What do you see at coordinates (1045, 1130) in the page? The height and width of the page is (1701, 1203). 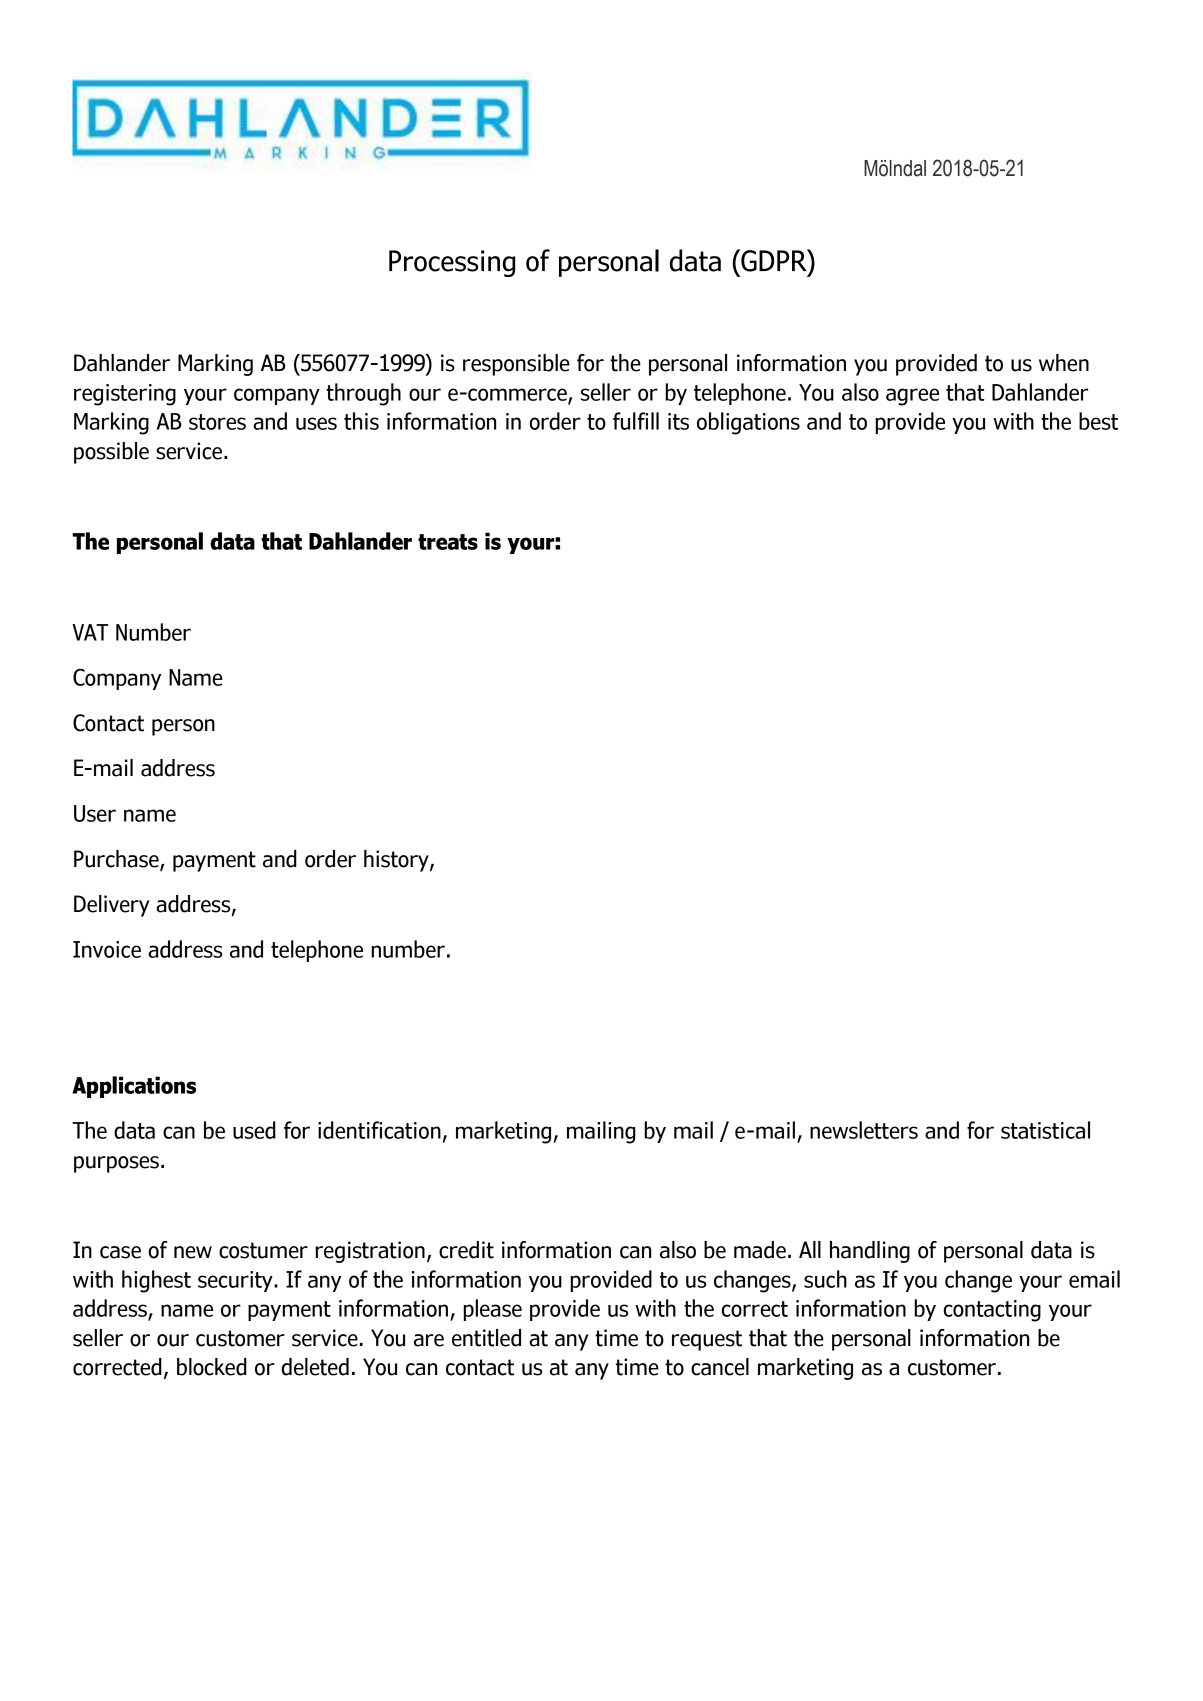 I see `statistical` at bounding box center [1045, 1130].
